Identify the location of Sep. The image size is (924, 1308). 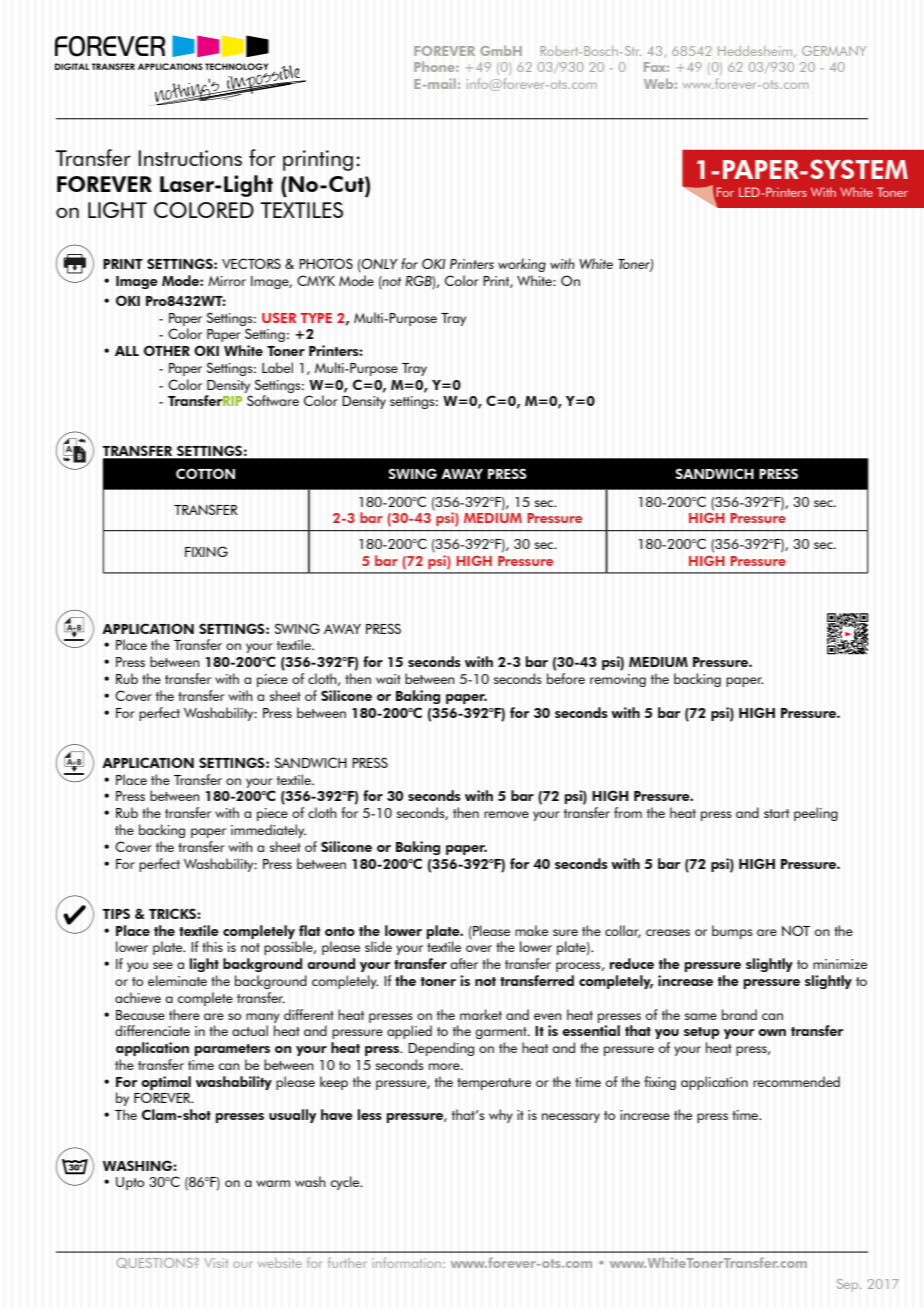
(849, 1285).
